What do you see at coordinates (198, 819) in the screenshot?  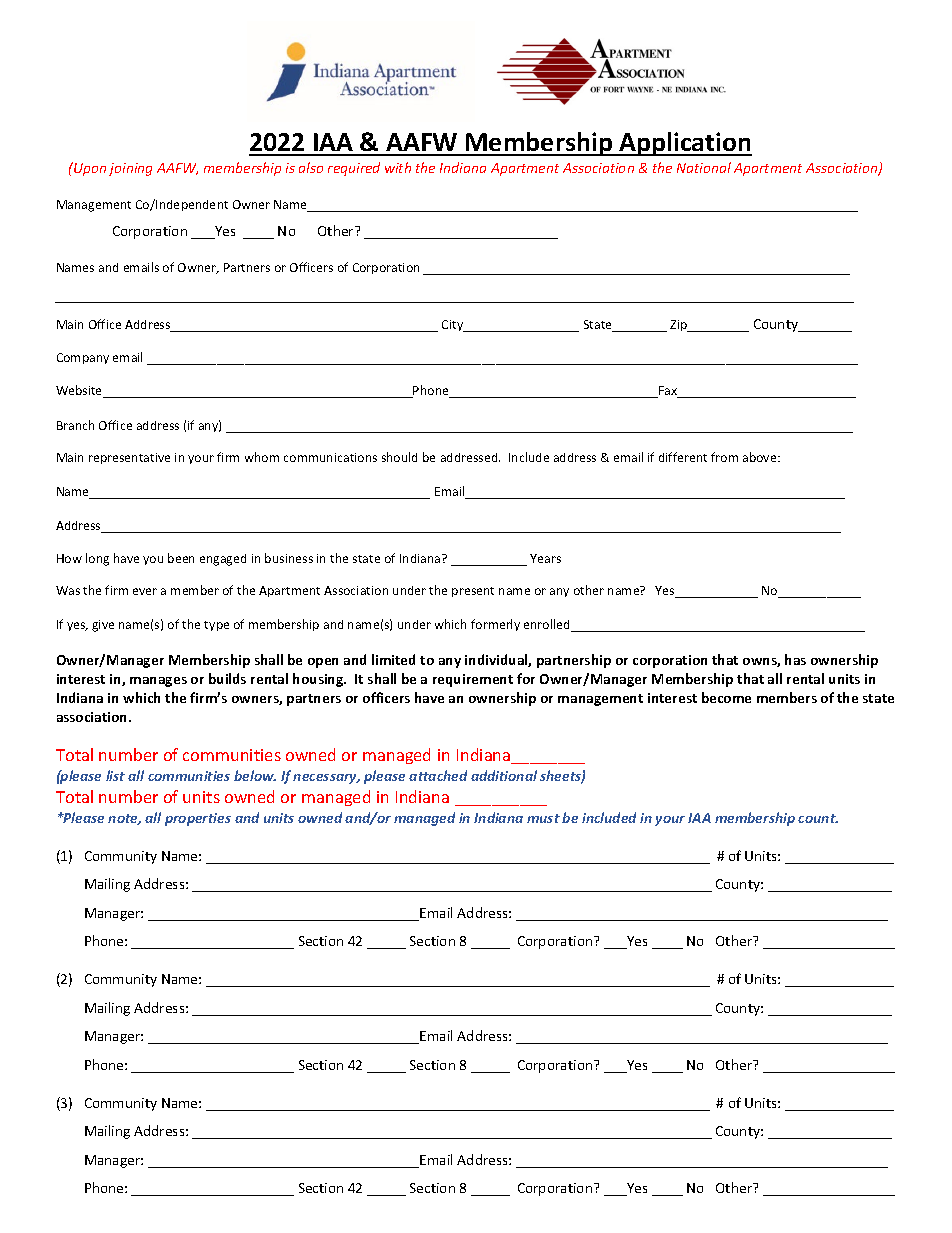 I see `properties` at bounding box center [198, 819].
